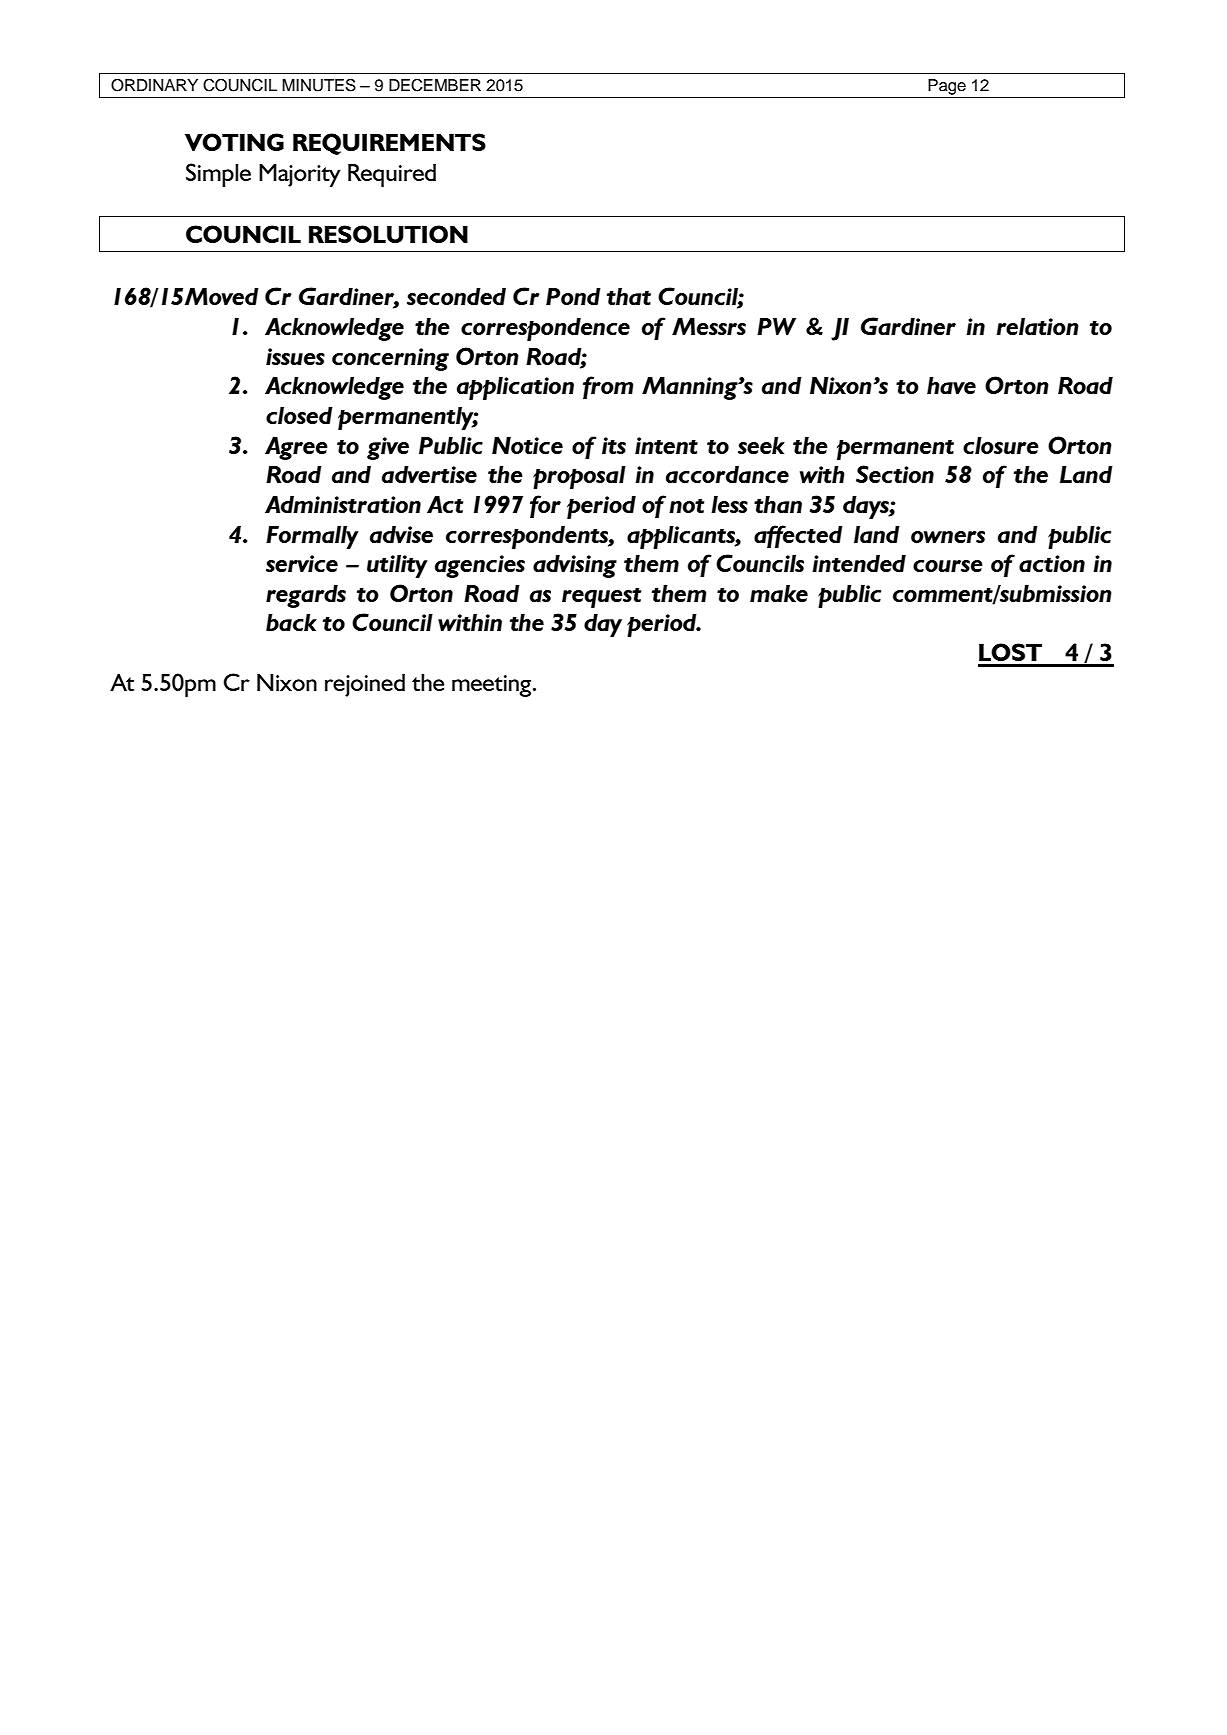 This screenshot has width=1227, height=1735. Describe the element at coordinates (319, 85) in the screenshot. I see `MINUTES` at that location.
